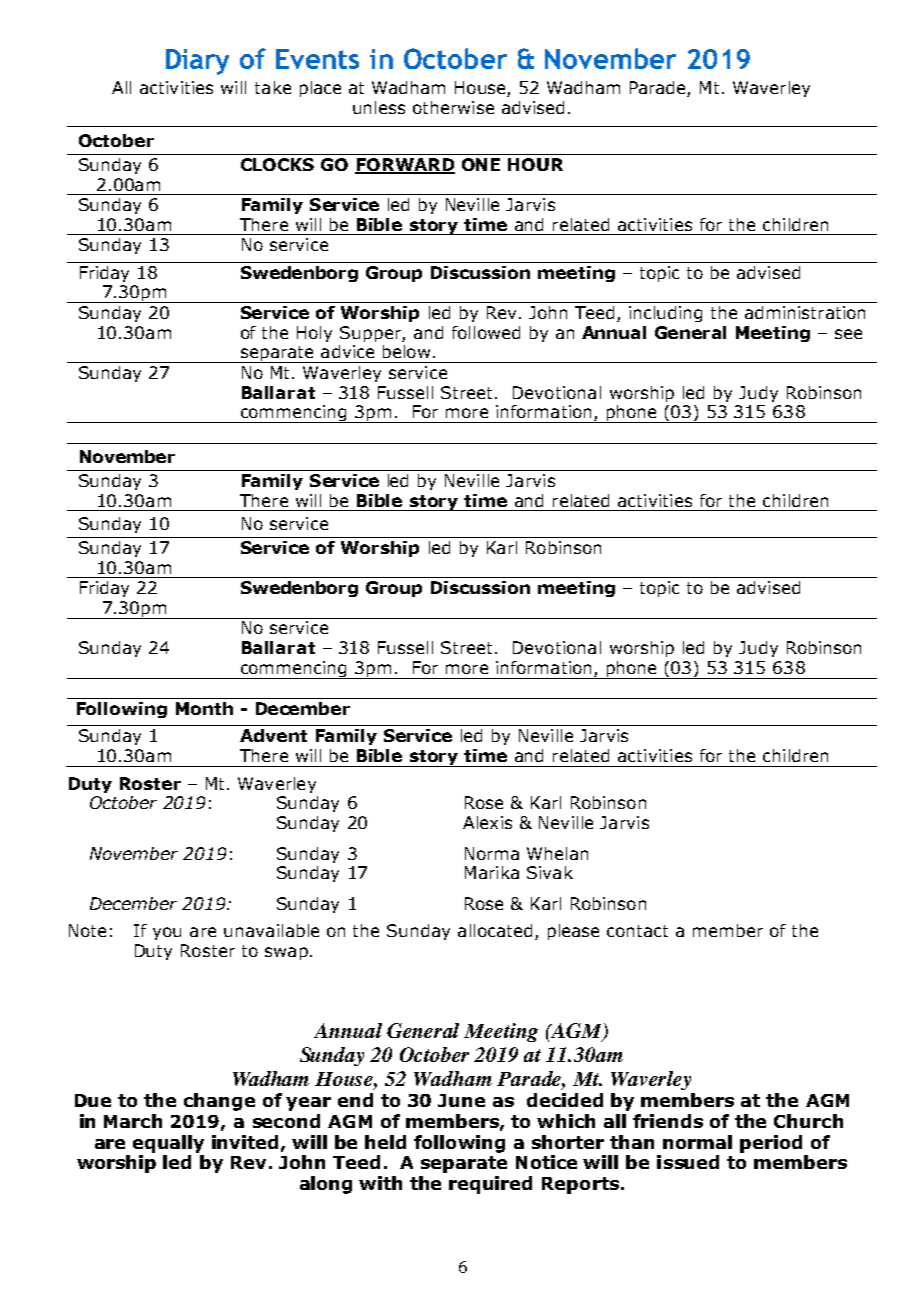 This screenshot has width=924, height=1308. What do you see at coordinates (771, 1144) in the screenshot?
I see `period` at bounding box center [771, 1144].
